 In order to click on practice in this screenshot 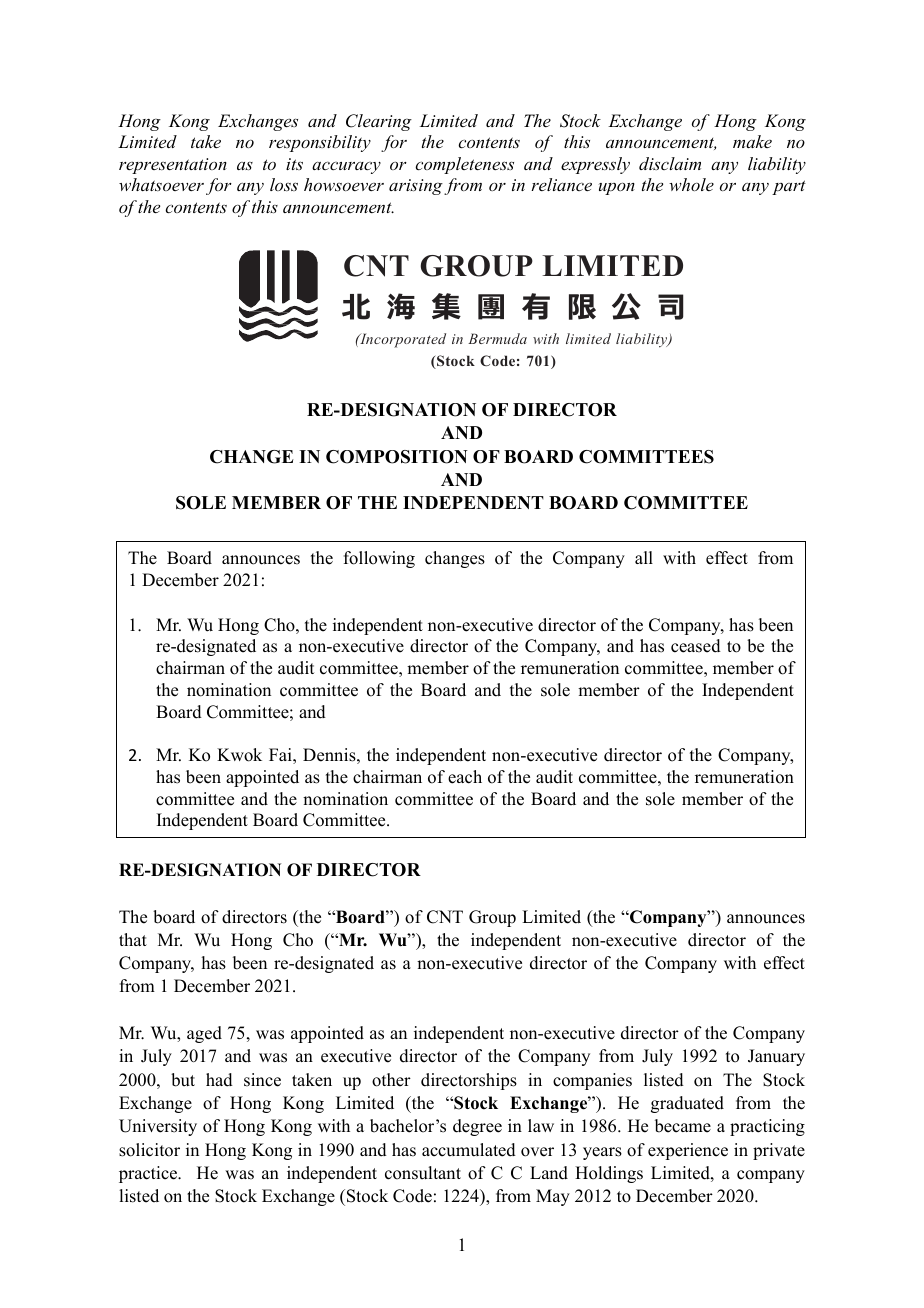, I will do `click(149, 1174)`.
